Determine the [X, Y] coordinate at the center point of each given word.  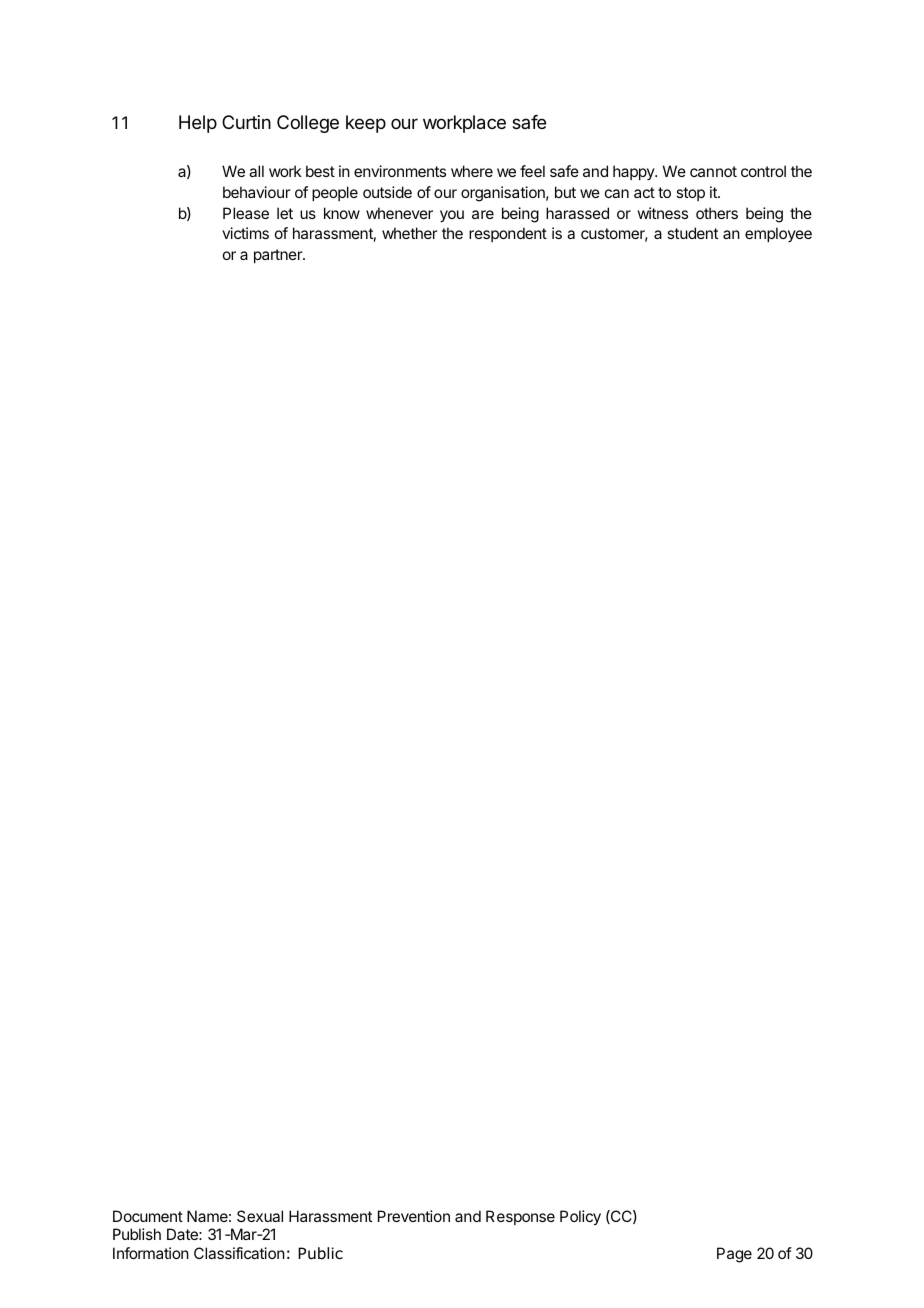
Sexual [260, 1216]
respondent [508, 234]
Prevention [414, 1216]
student [692, 233]
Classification [239, 1253]
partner [279, 256]
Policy [580, 1218]
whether [410, 233]
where [472, 171]
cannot [713, 171]
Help [198, 124]
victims [245, 233]
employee [778, 234]
